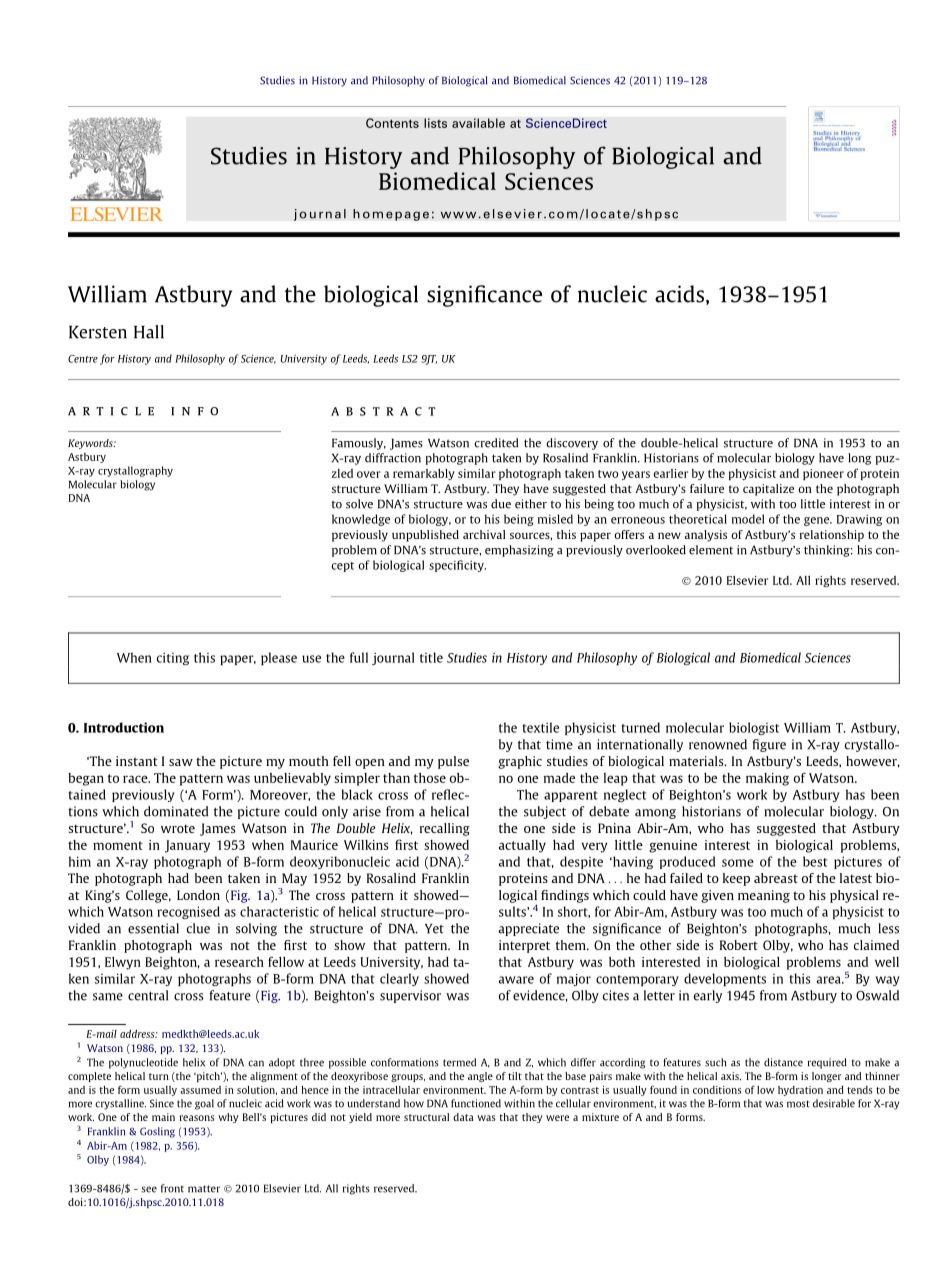 This image has width=952, height=1270. Describe the element at coordinates (463, 1117) in the image. I see `data` at that location.
